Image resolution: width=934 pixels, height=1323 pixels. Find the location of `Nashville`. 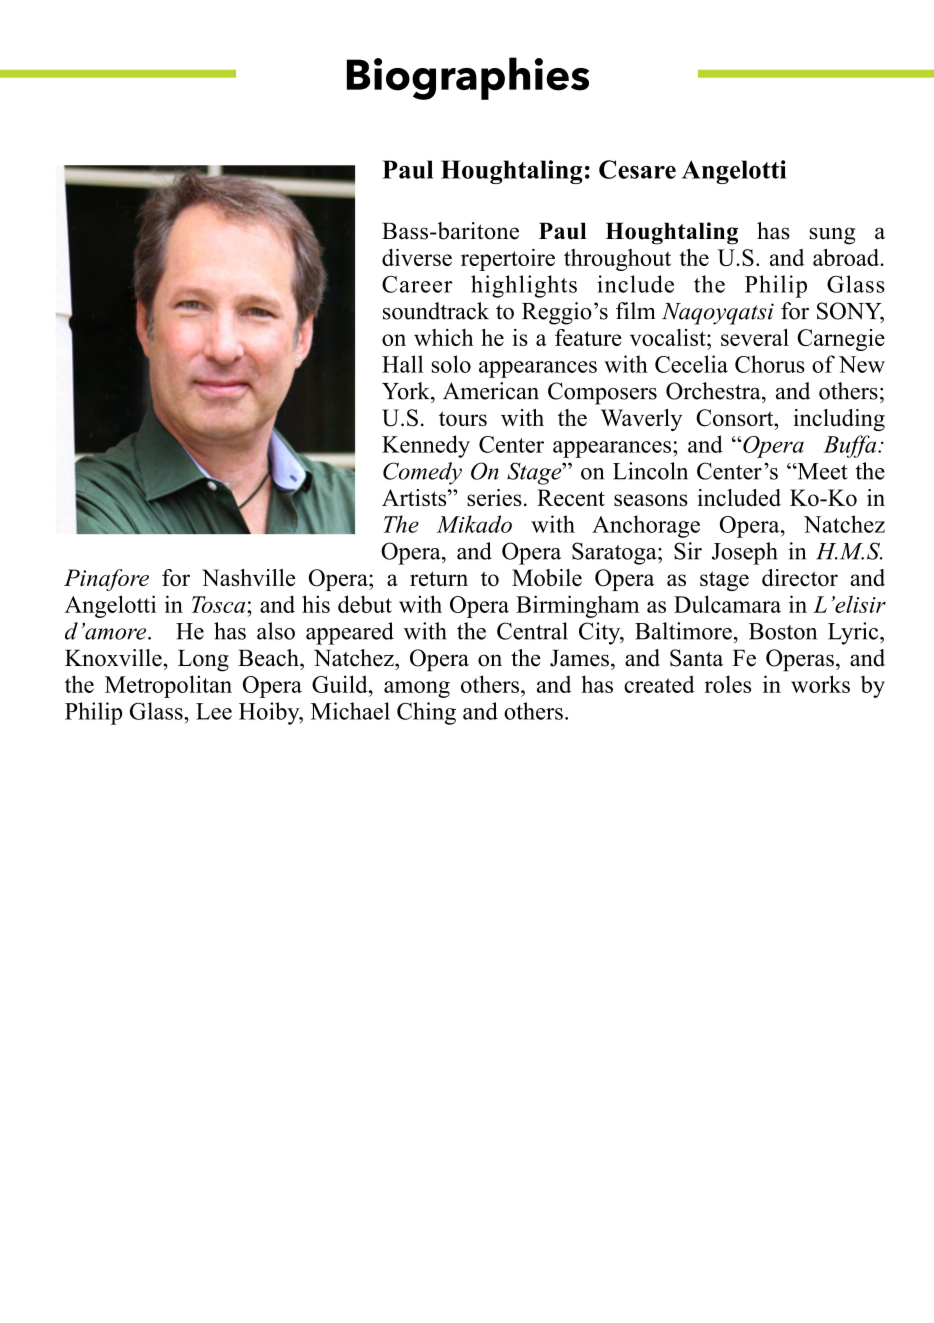

Nashville is located at coordinates (248, 577).
